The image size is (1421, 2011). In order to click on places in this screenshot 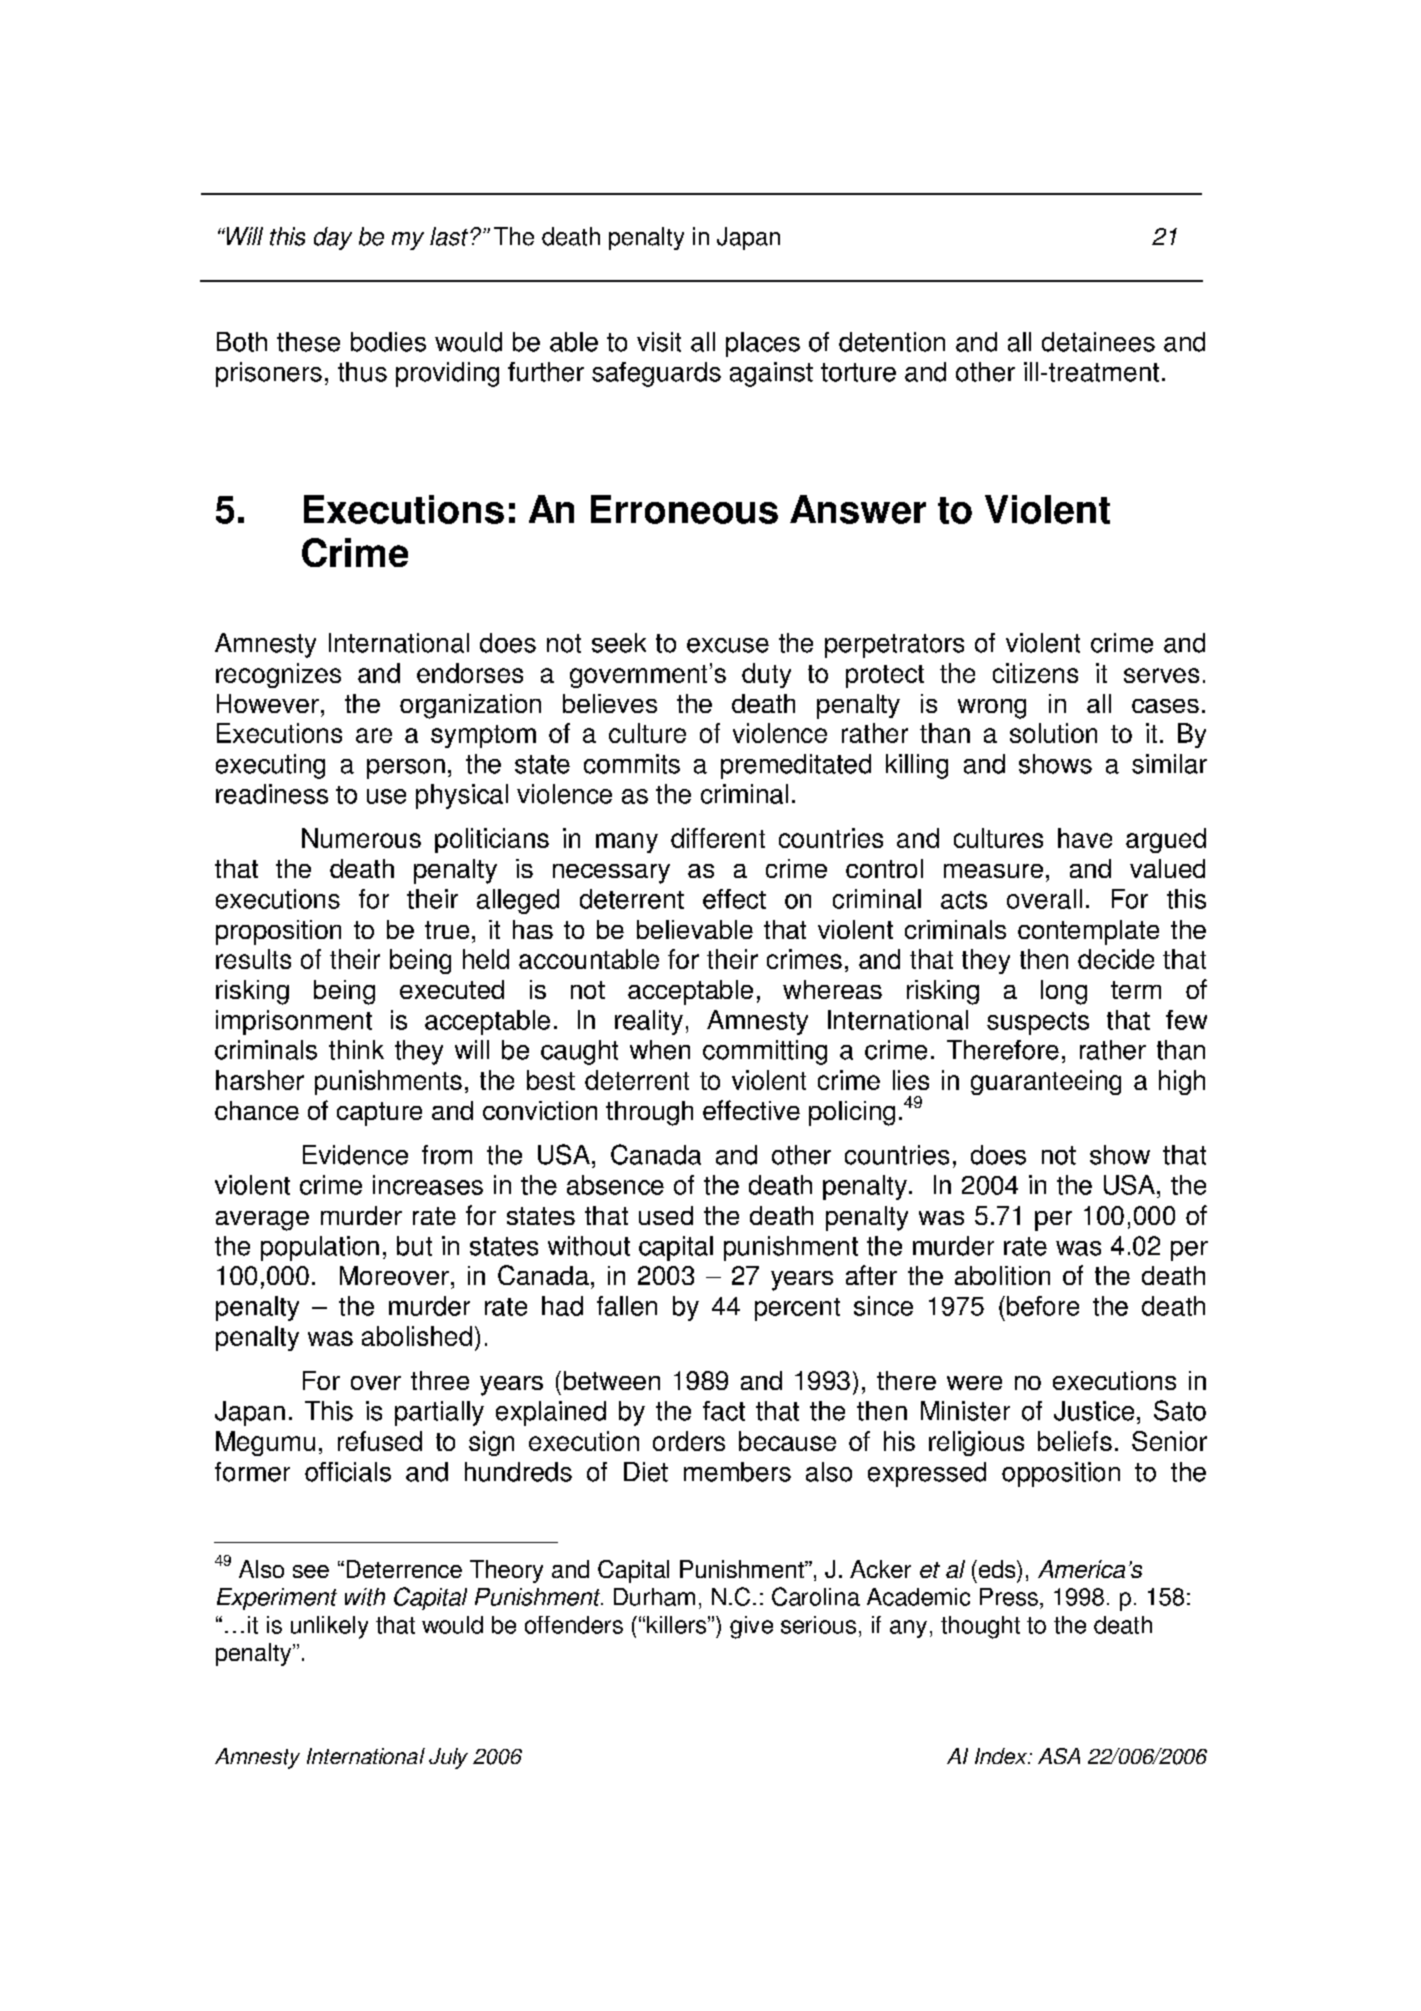, I will do `click(763, 344)`.
